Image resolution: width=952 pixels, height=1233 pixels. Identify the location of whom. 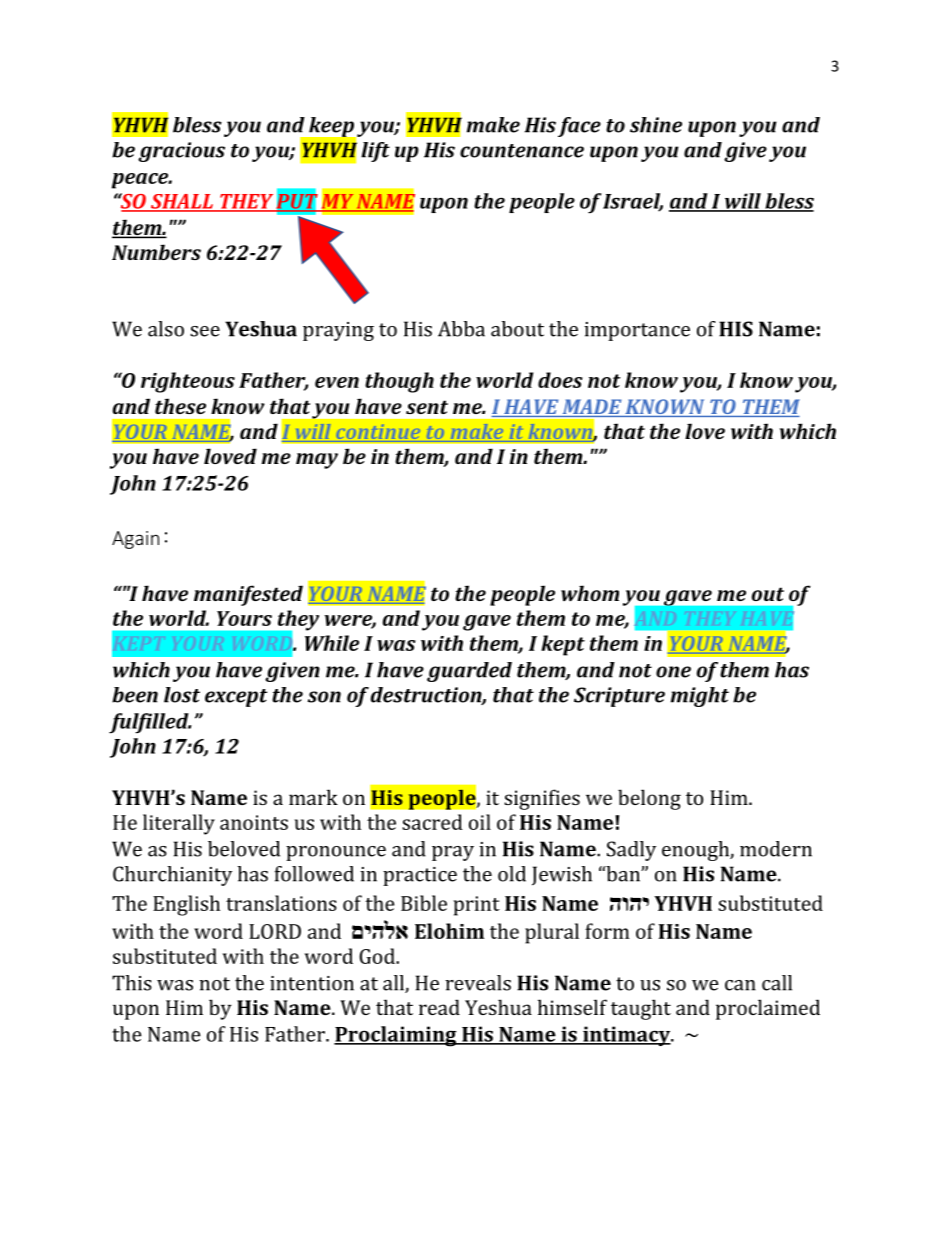
(590, 593).
